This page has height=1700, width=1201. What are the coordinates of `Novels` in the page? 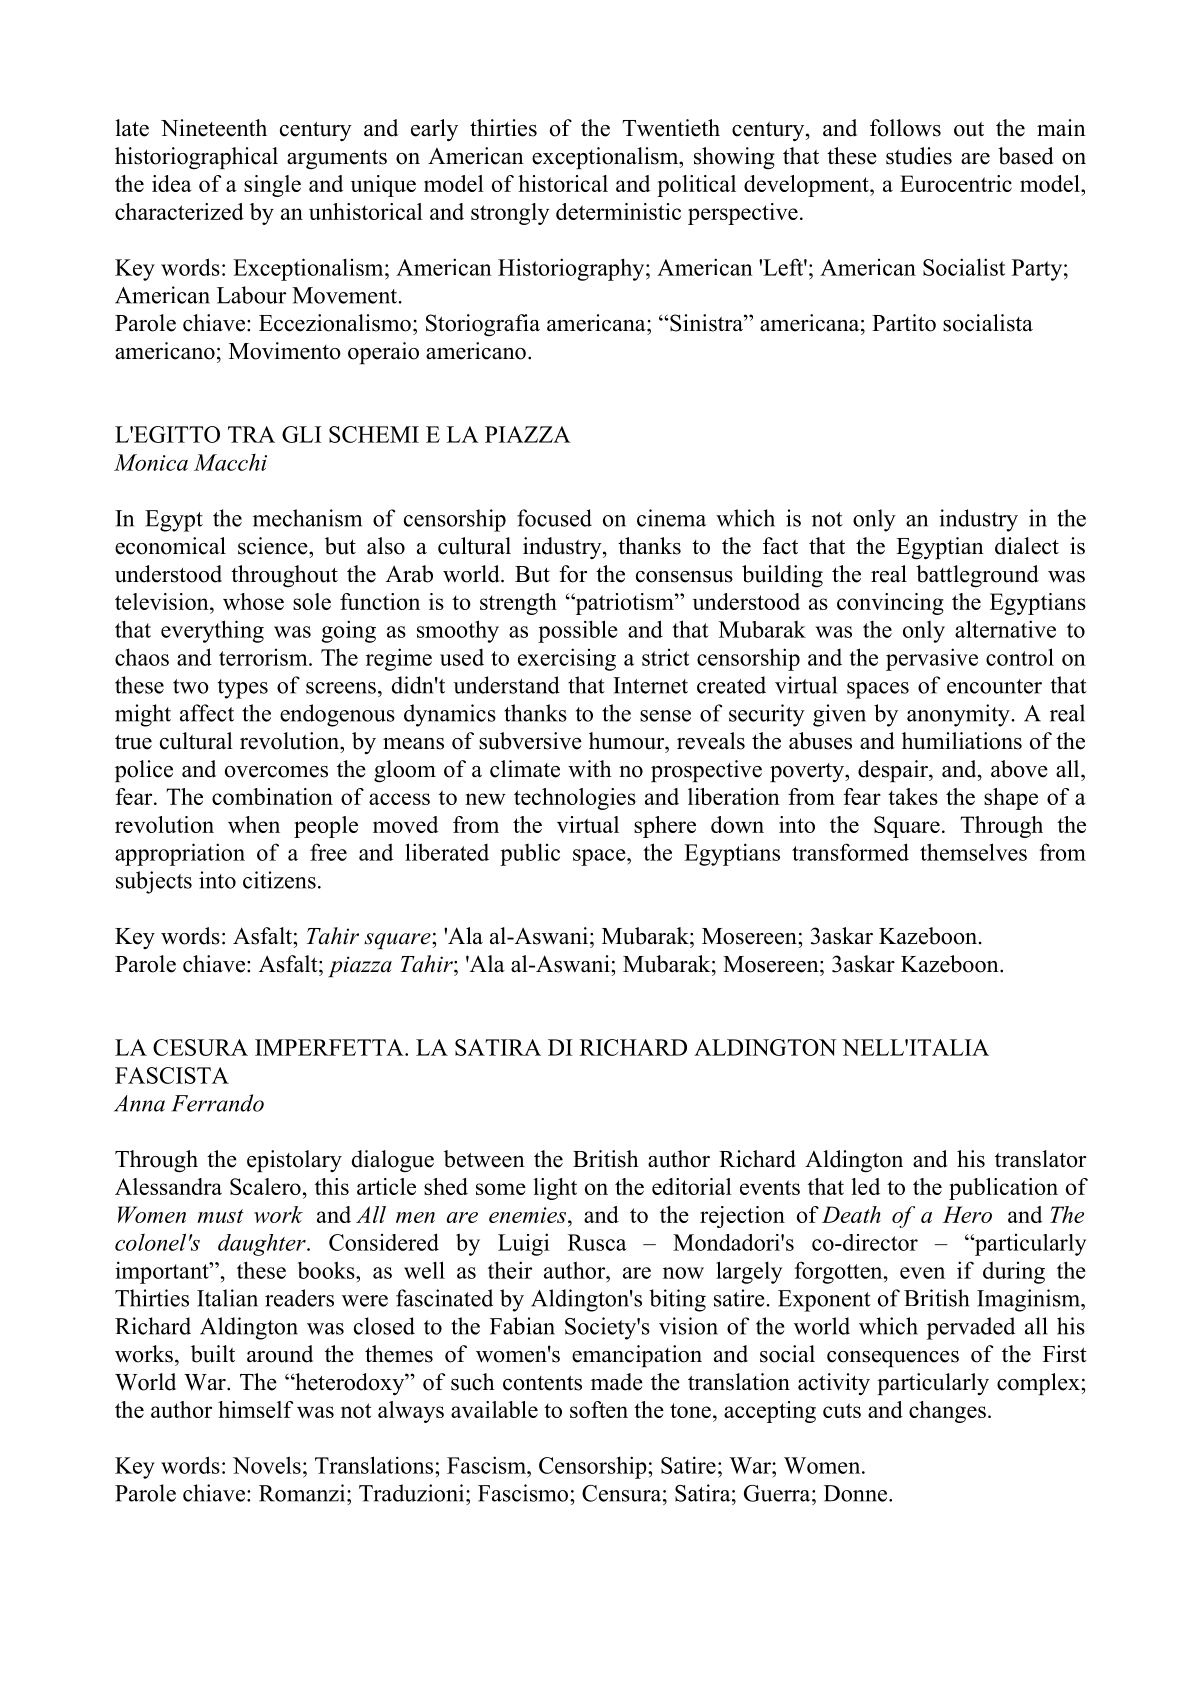 It's located at (267, 1465).
